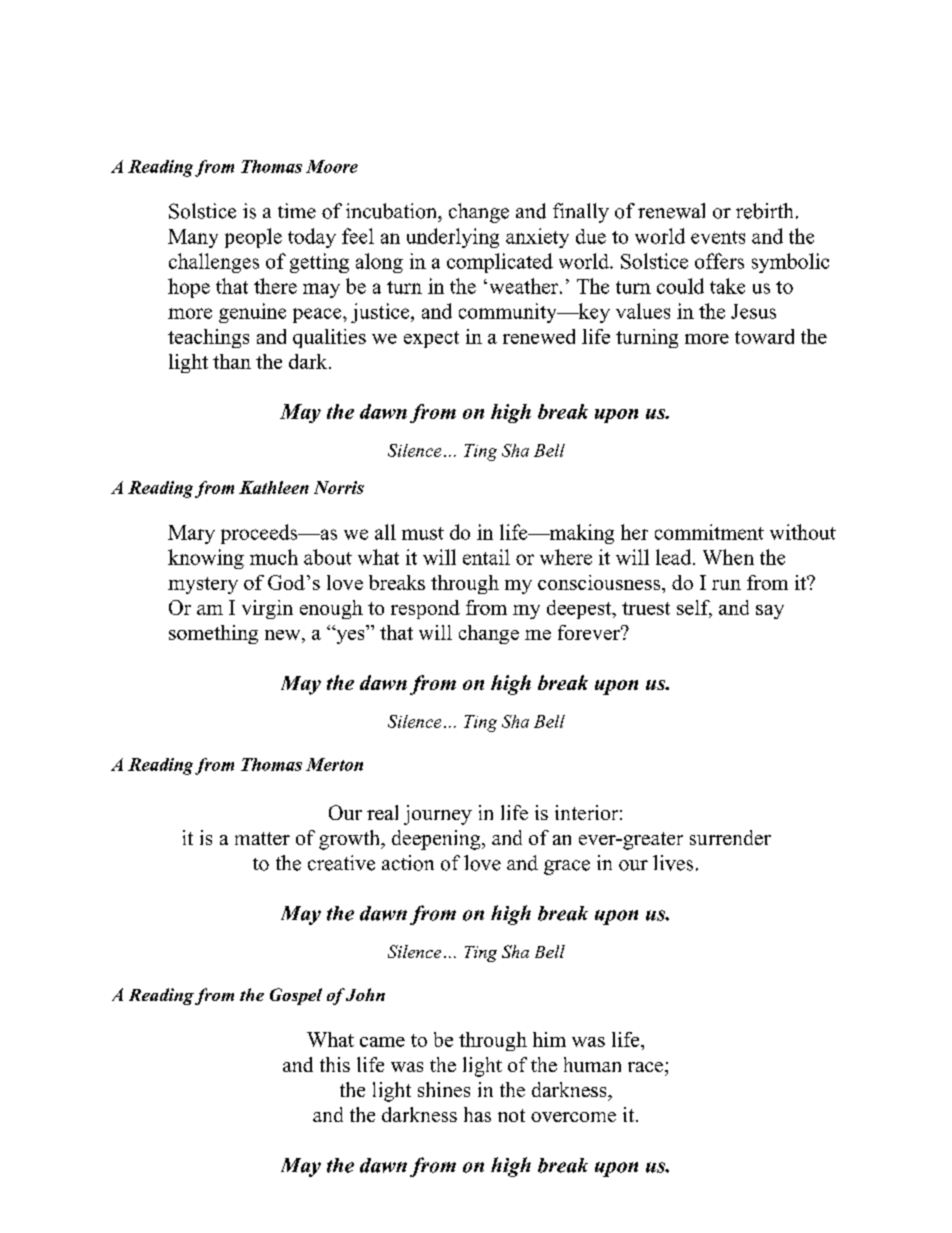 The image size is (952, 1233). Describe the element at coordinates (297, 211) in the image. I see `time` at that location.
